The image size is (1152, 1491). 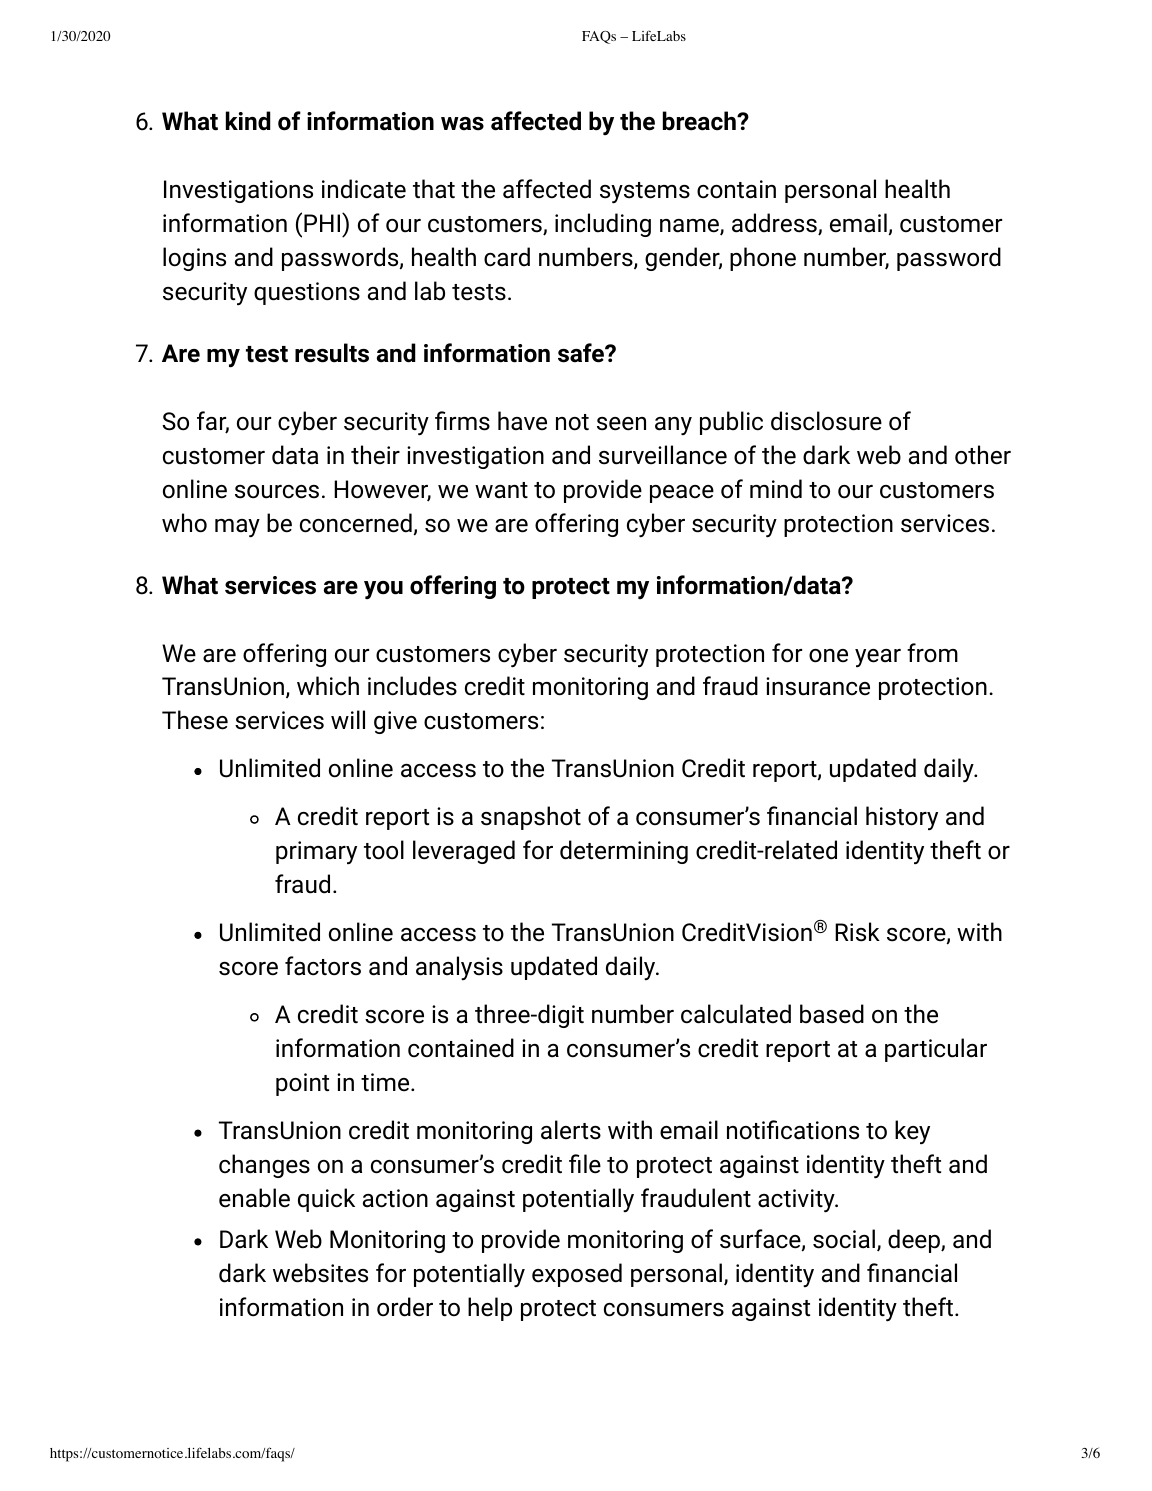 What do you see at coordinates (320, 1273) in the document?
I see `websites` at bounding box center [320, 1273].
